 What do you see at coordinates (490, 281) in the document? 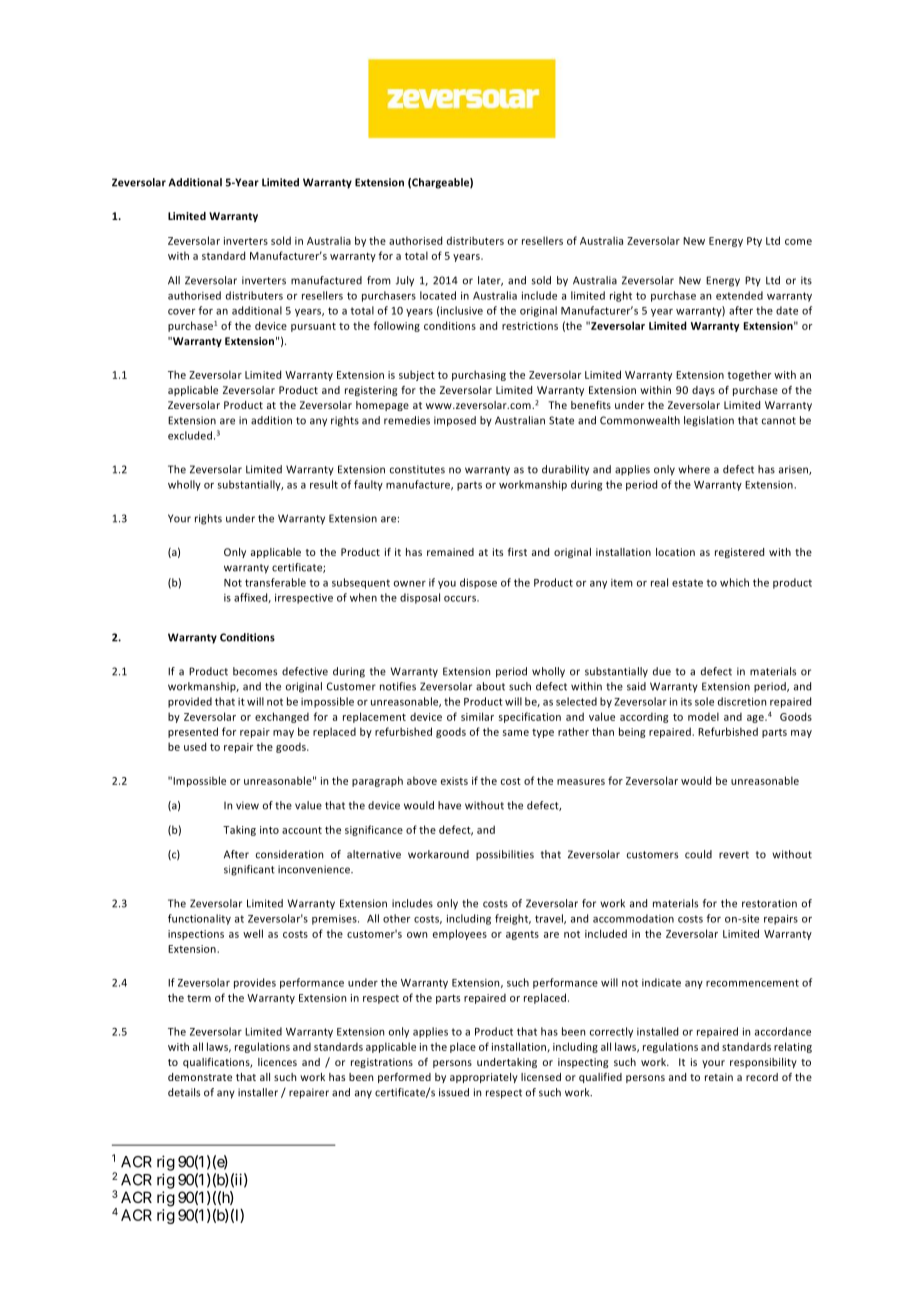
I see `later` at bounding box center [490, 281].
